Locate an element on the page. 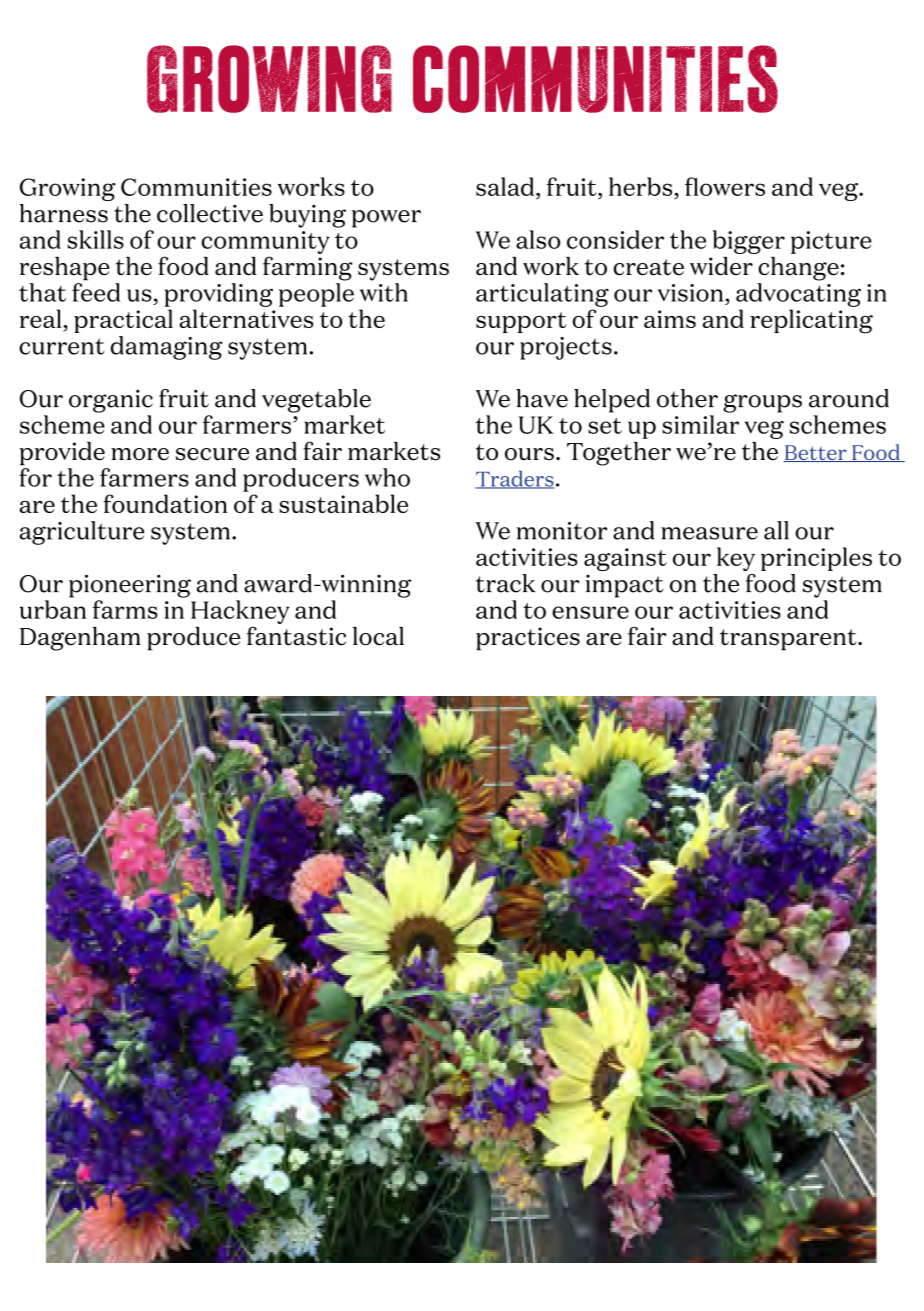  harness is located at coordinates (64, 213).
